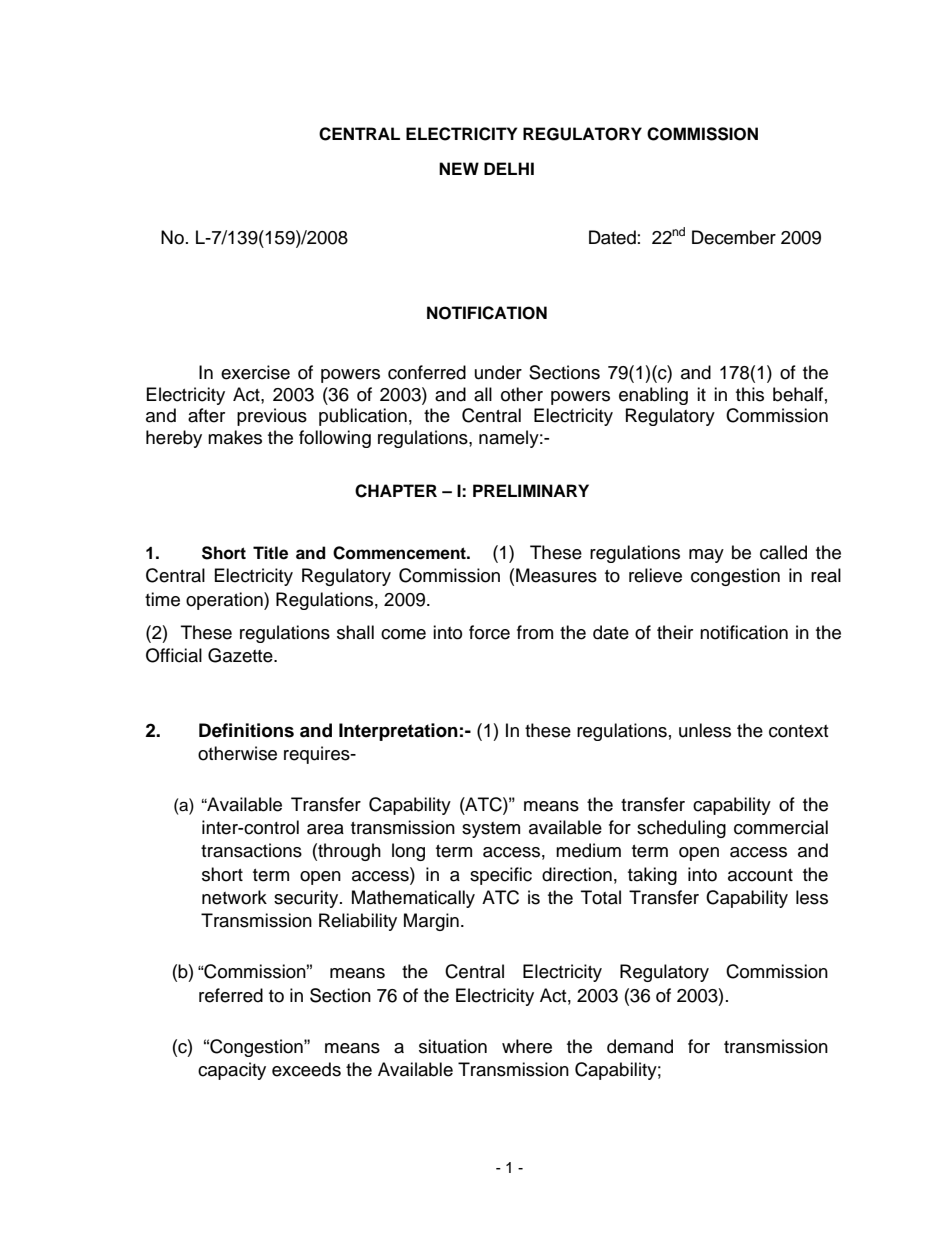 The image size is (952, 1233). Describe the element at coordinates (798, 731) in the screenshot. I see `context` at that location.
